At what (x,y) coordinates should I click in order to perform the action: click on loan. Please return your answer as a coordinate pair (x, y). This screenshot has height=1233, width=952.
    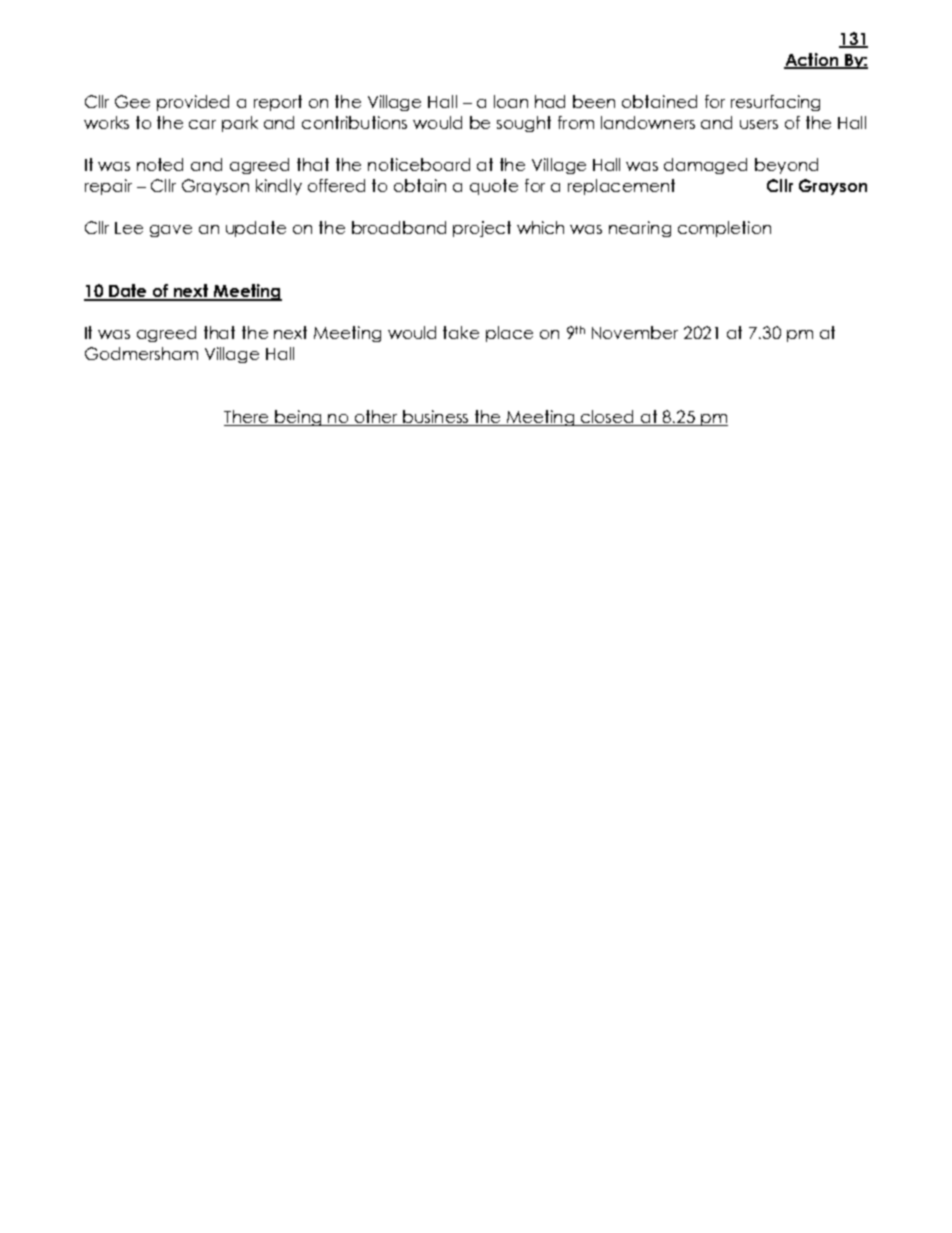
    Looking at the image, I should click on (511, 101).
